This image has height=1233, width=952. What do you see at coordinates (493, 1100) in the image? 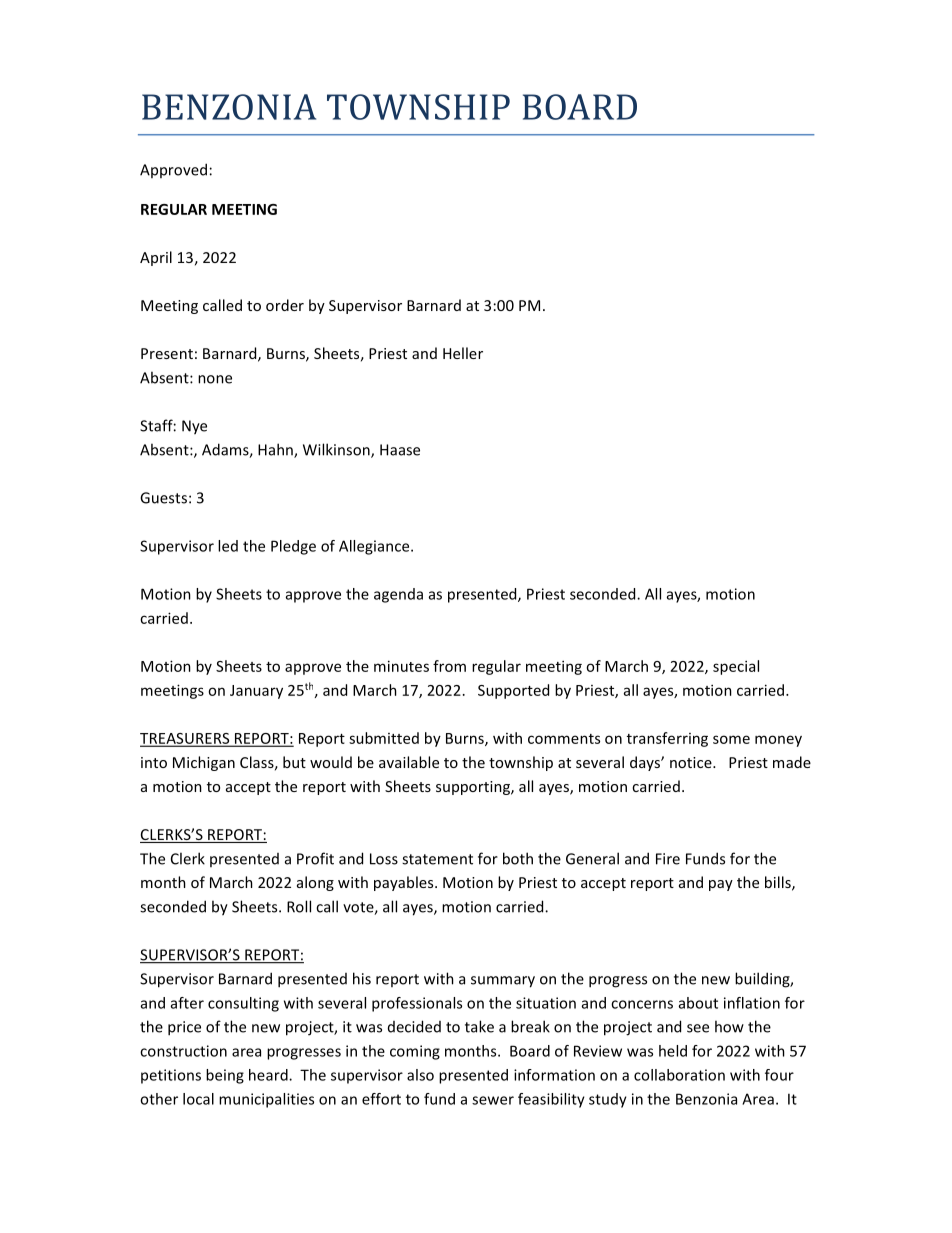
I see `sewer` at bounding box center [493, 1100].
